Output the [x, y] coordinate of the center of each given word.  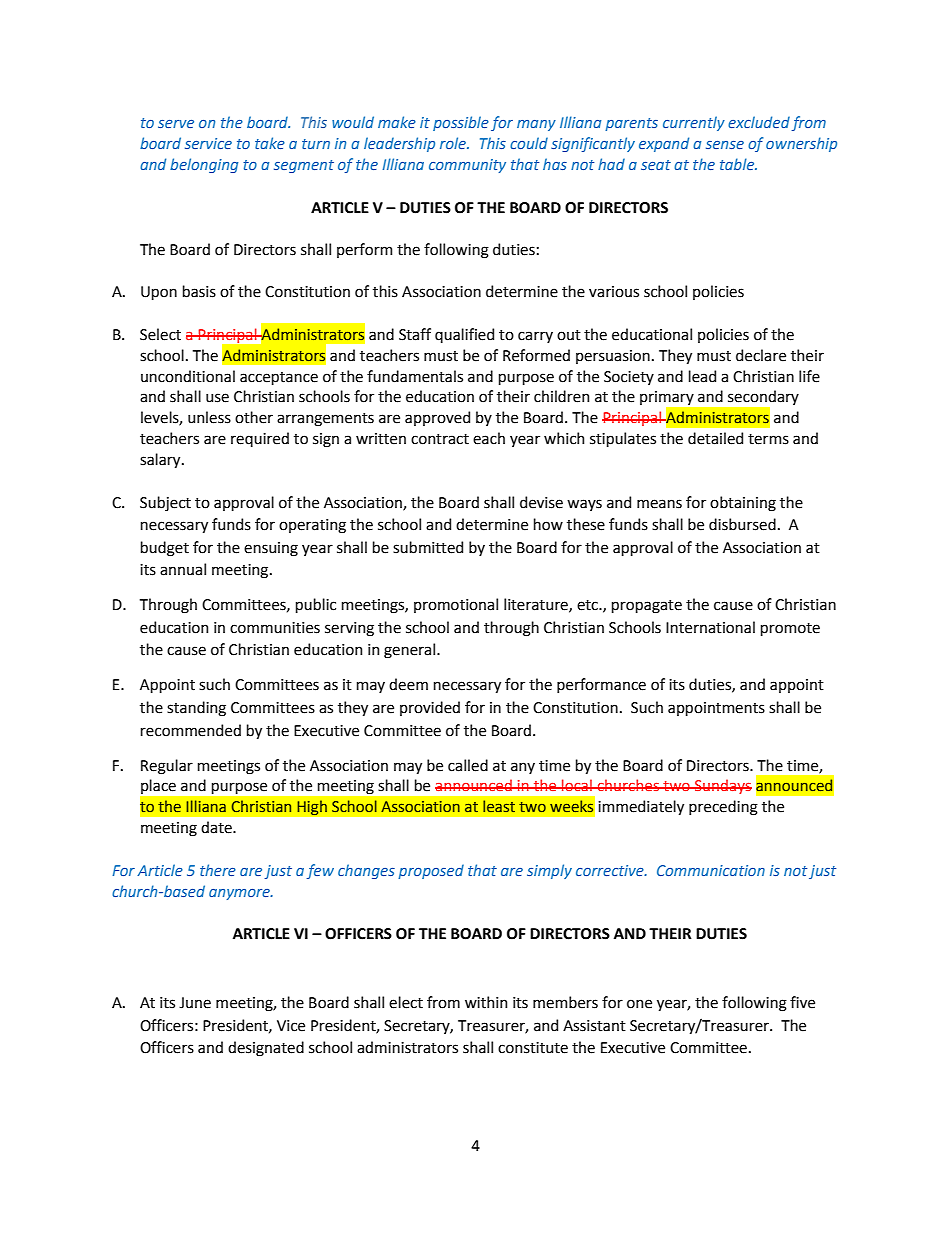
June [195, 1003]
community [467, 166]
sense [725, 145]
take [270, 143]
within [486, 1002]
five [802, 1002]
